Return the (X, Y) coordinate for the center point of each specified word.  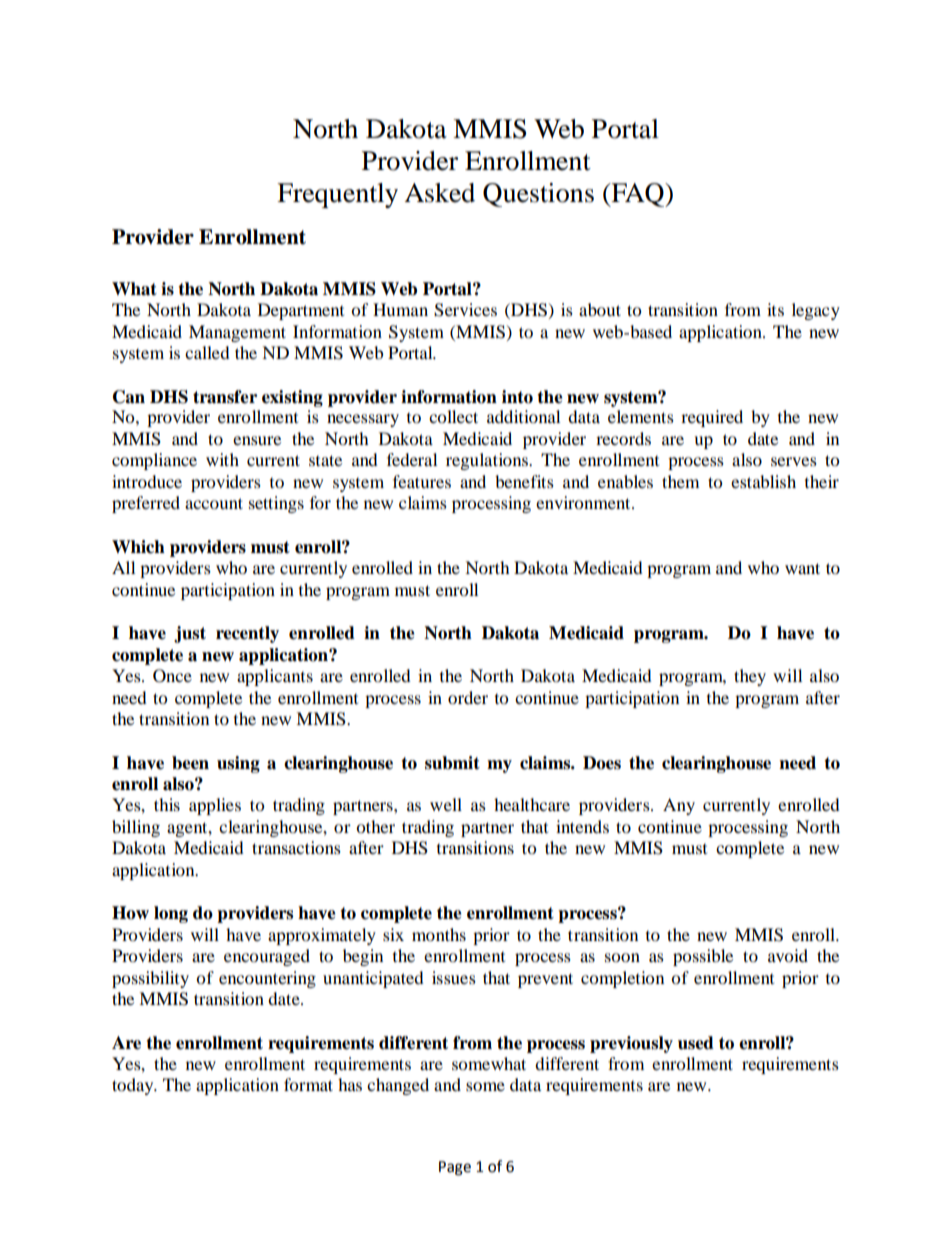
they (750, 677)
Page (455, 1168)
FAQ (638, 195)
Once (172, 676)
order (468, 697)
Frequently (337, 195)
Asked (439, 193)
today (134, 1086)
